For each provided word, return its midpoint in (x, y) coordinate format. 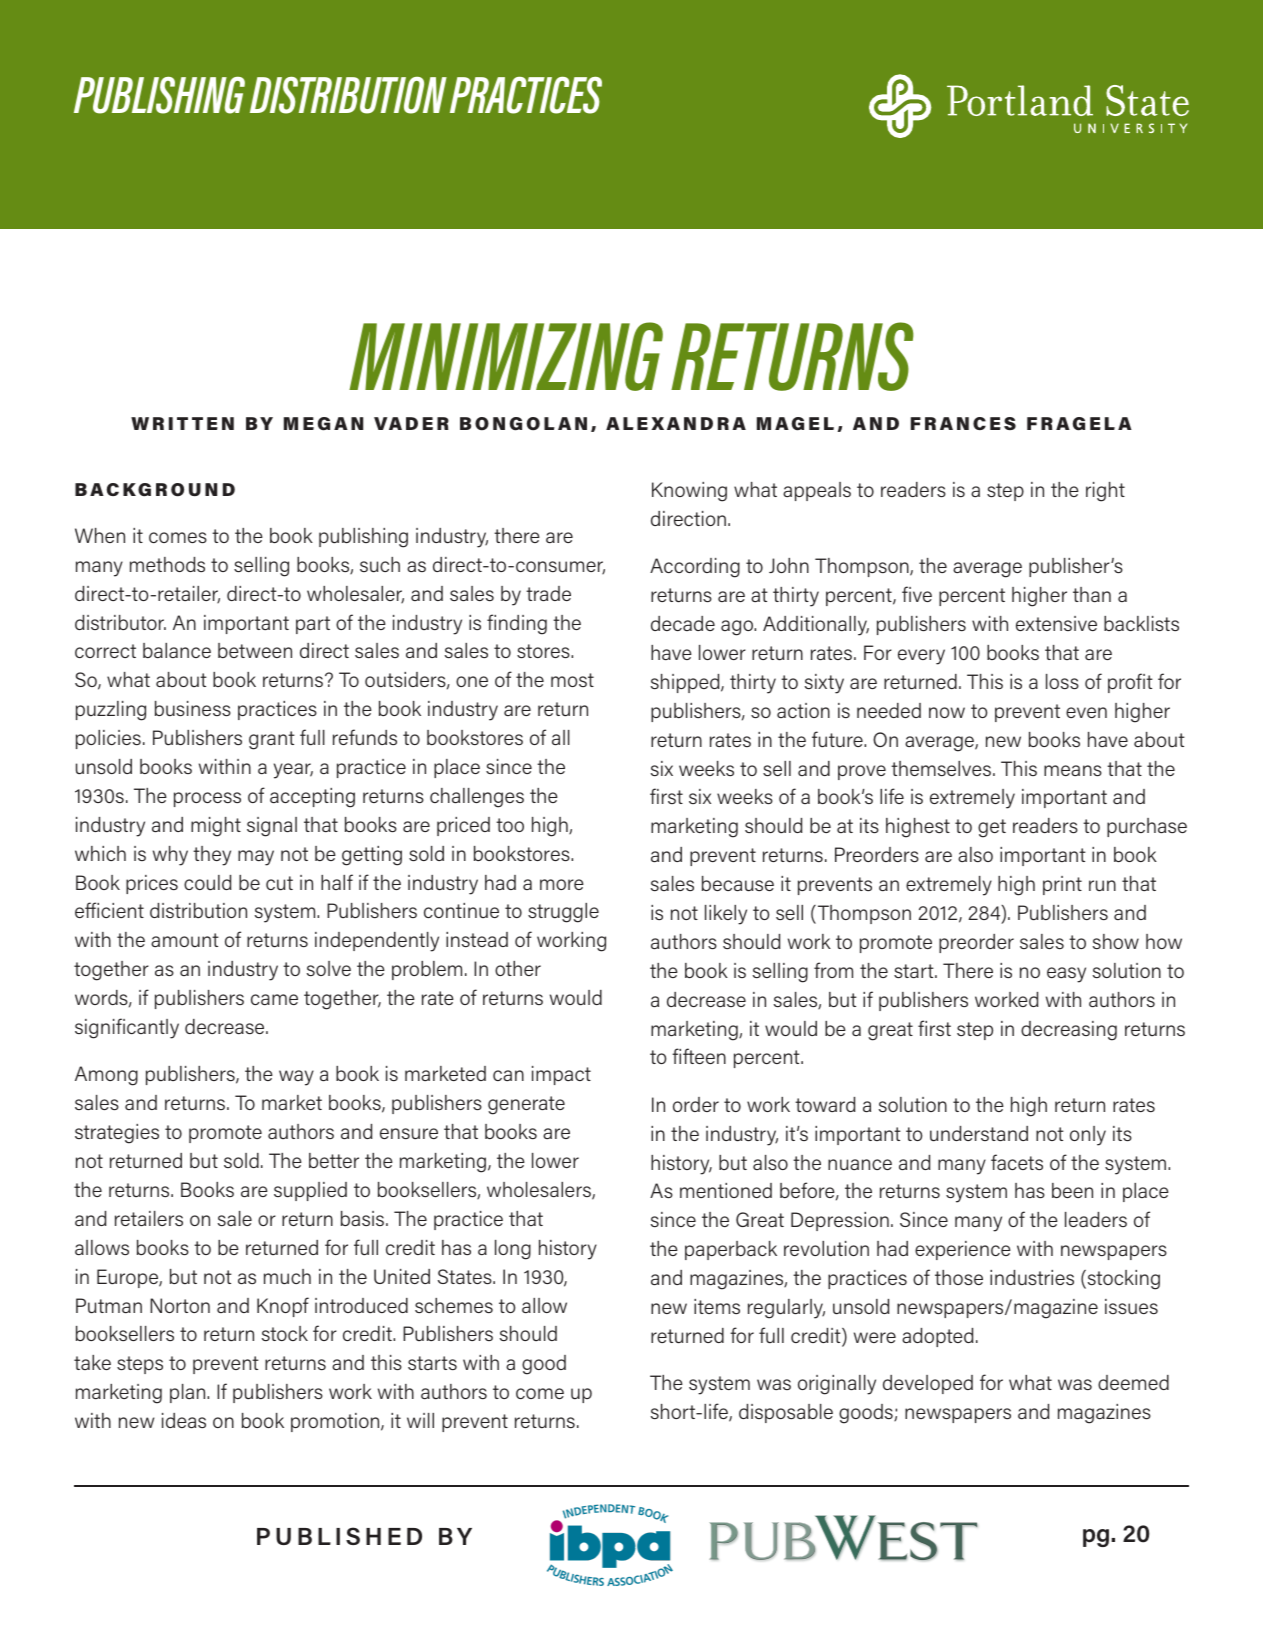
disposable (786, 1413)
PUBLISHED (339, 1536)
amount (185, 940)
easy (1066, 975)
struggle (563, 913)
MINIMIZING (506, 356)
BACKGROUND (155, 490)
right (1105, 492)
